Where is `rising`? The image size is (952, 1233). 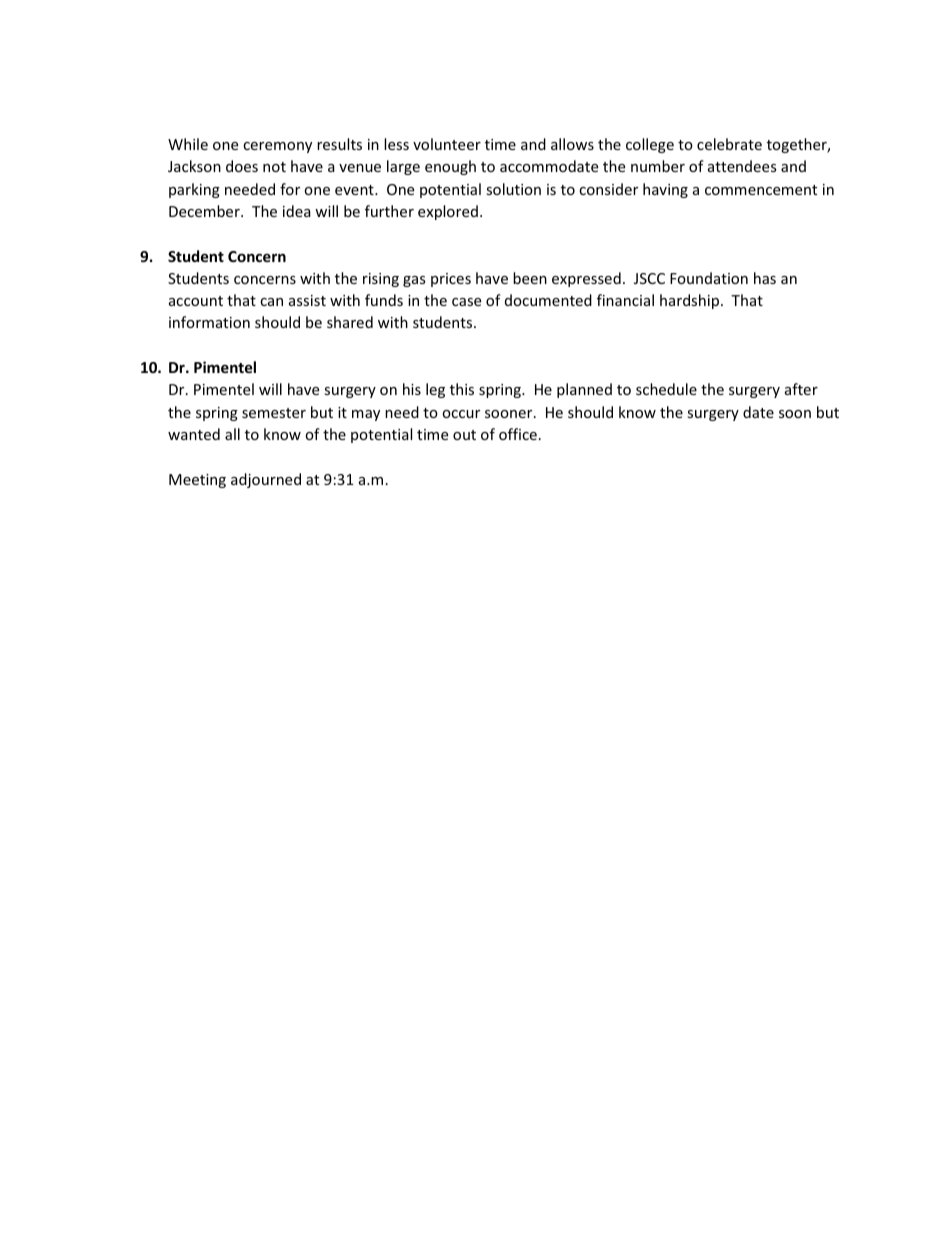
rising is located at coordinates (381, 280).
